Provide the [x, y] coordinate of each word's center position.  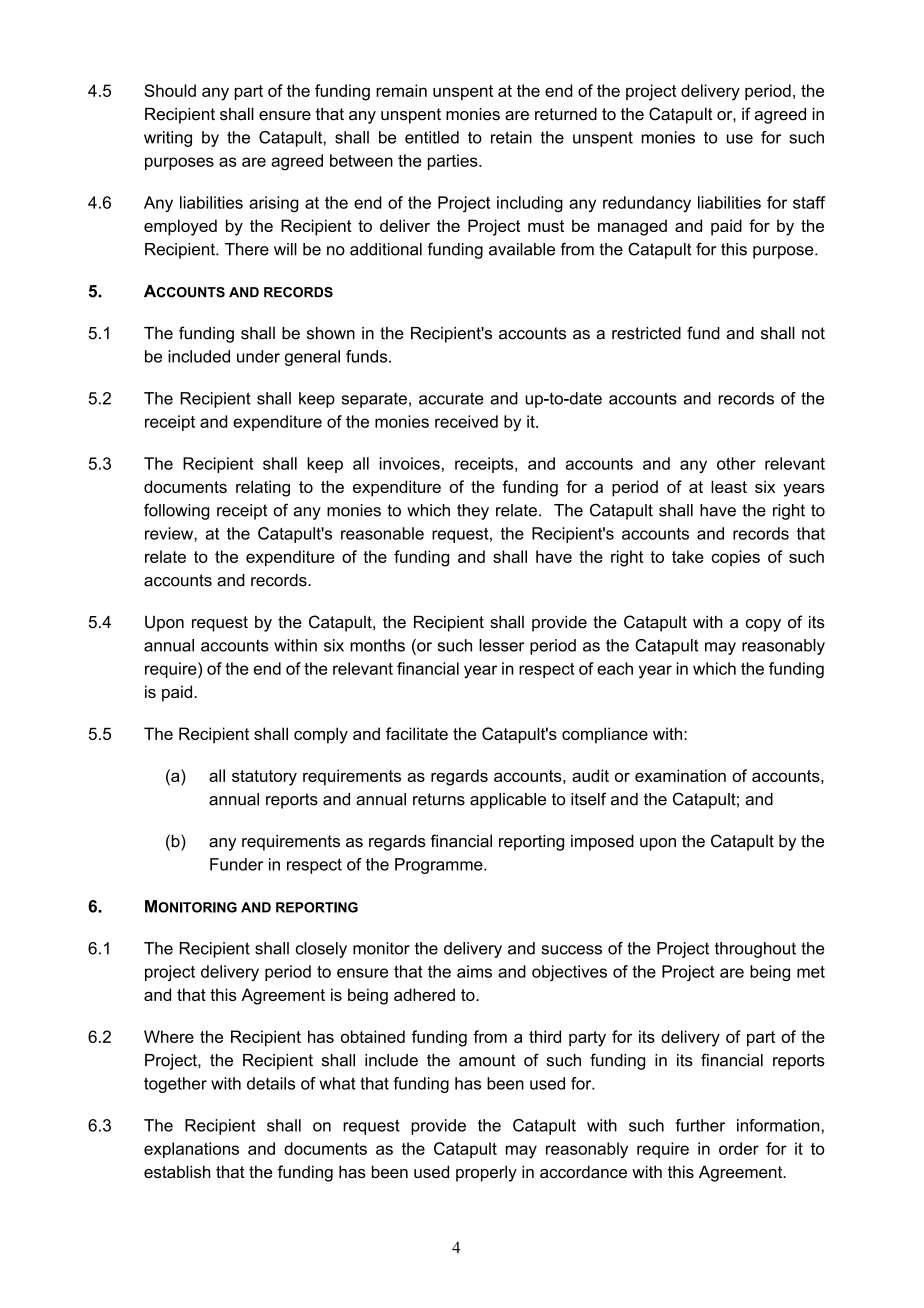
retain [511, 137]
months [377, 645]
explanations [191, 1150]
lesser [501, 645]
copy [763, 625]
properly [486, 1173]
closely [321, 950]
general [312, 358]
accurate [451, 398]
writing [168, 139]
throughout [755, 950]
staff [809, 202]
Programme [440, 866]
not [813, 333]
